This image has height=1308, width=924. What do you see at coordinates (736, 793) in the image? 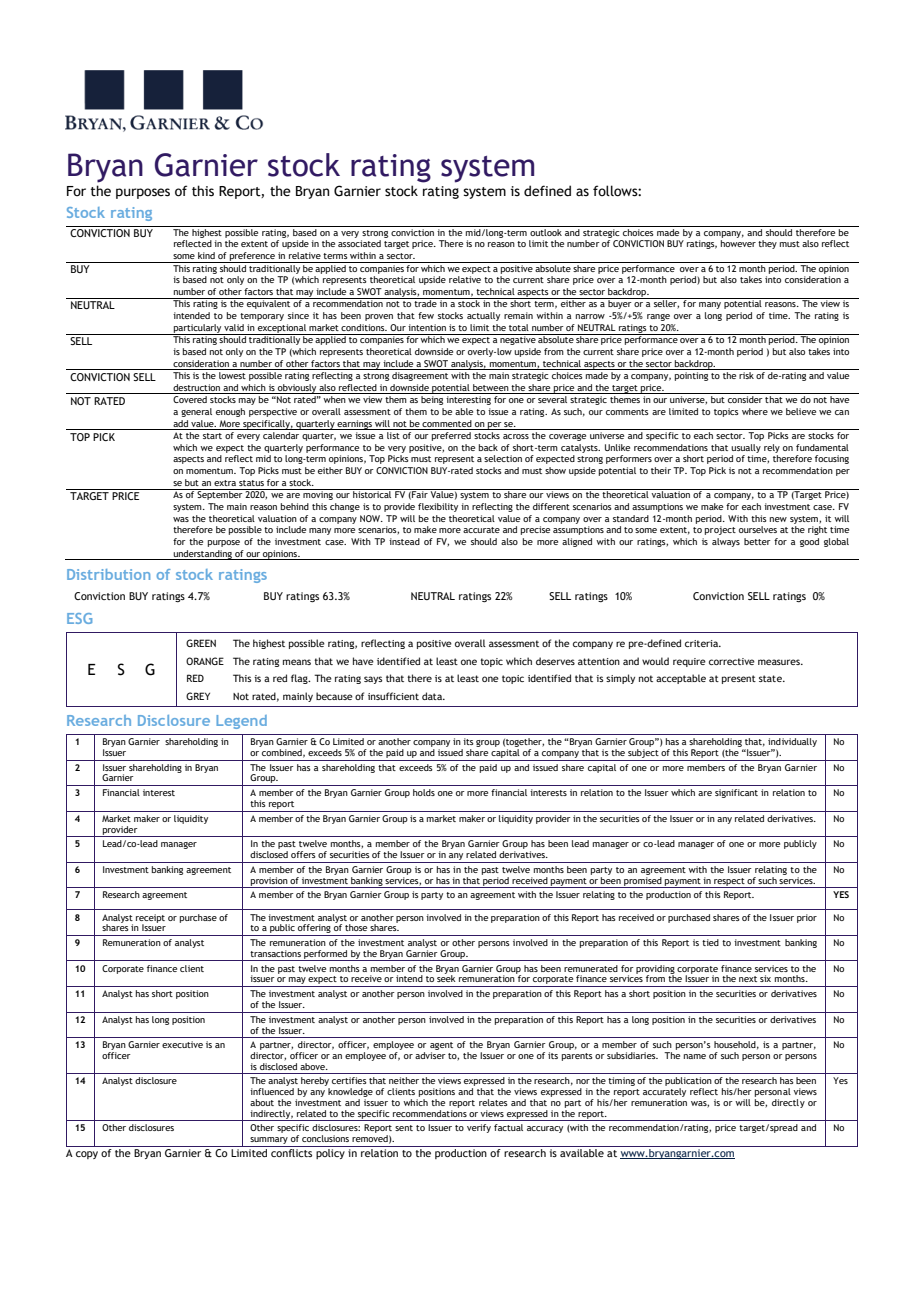
I see `significant` at bounding box center [736, 793].
